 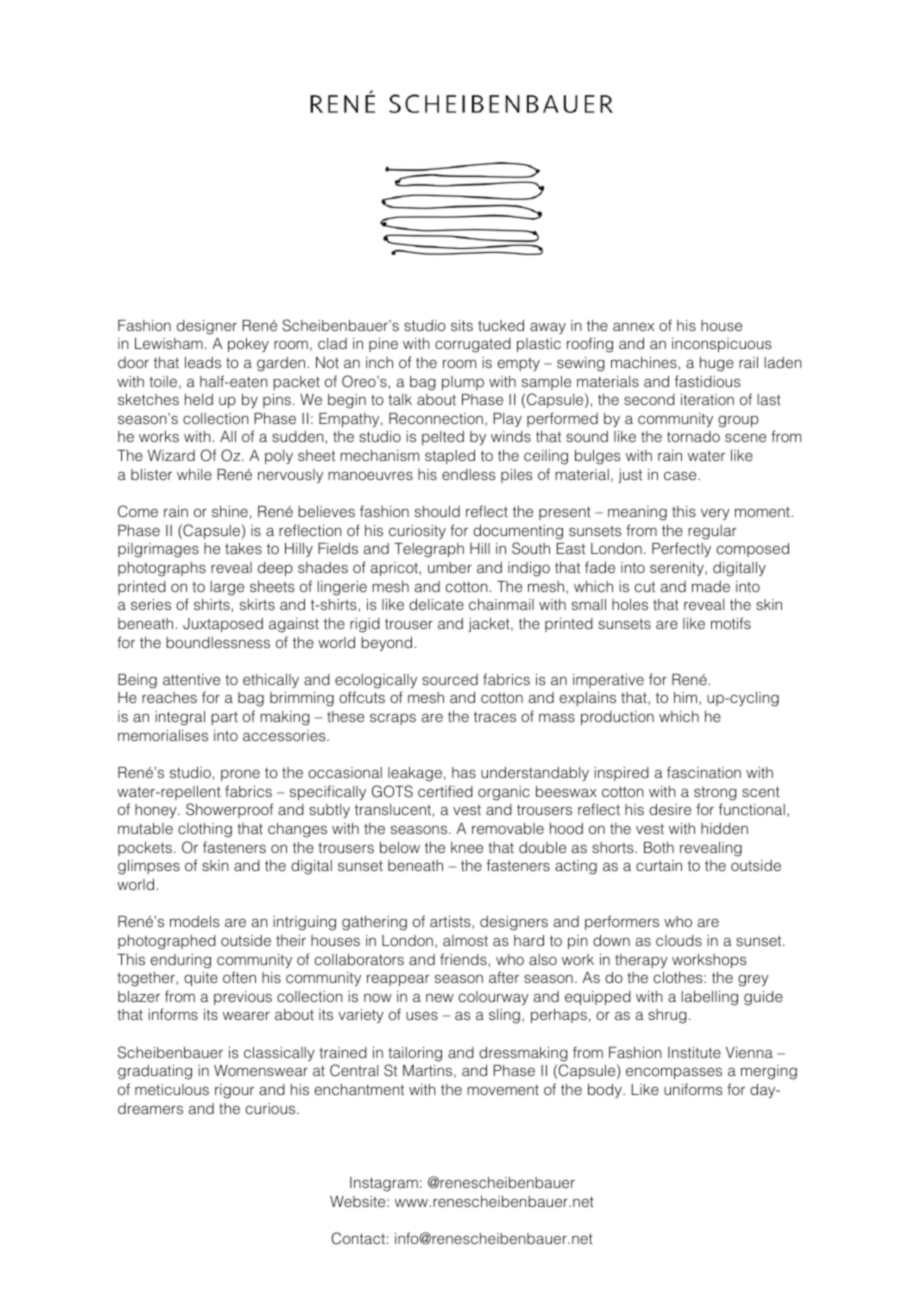 I want to click on fascination, so click(x=704, y=772).
